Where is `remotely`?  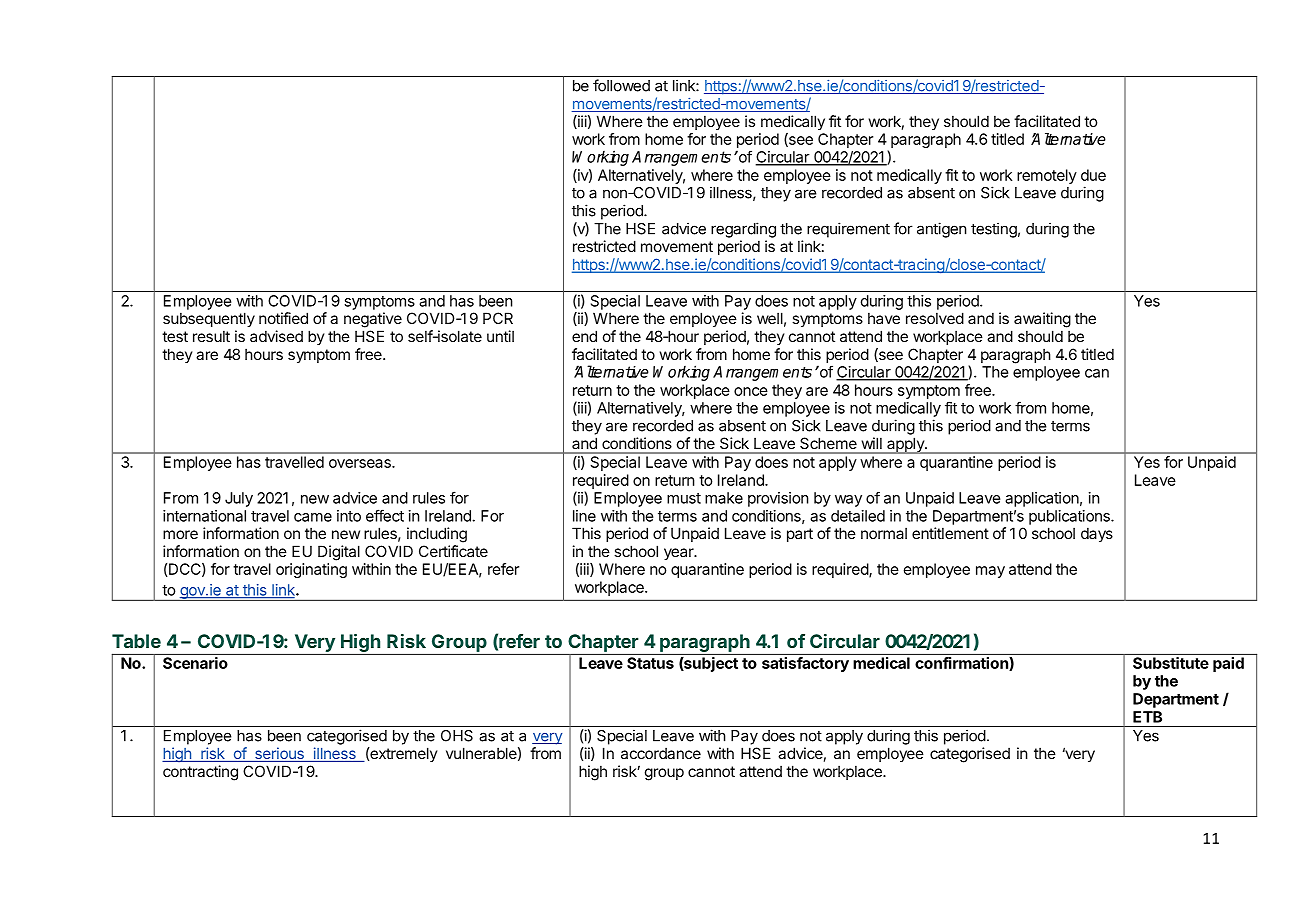 remotely is located at coordinates (1047, 176).
